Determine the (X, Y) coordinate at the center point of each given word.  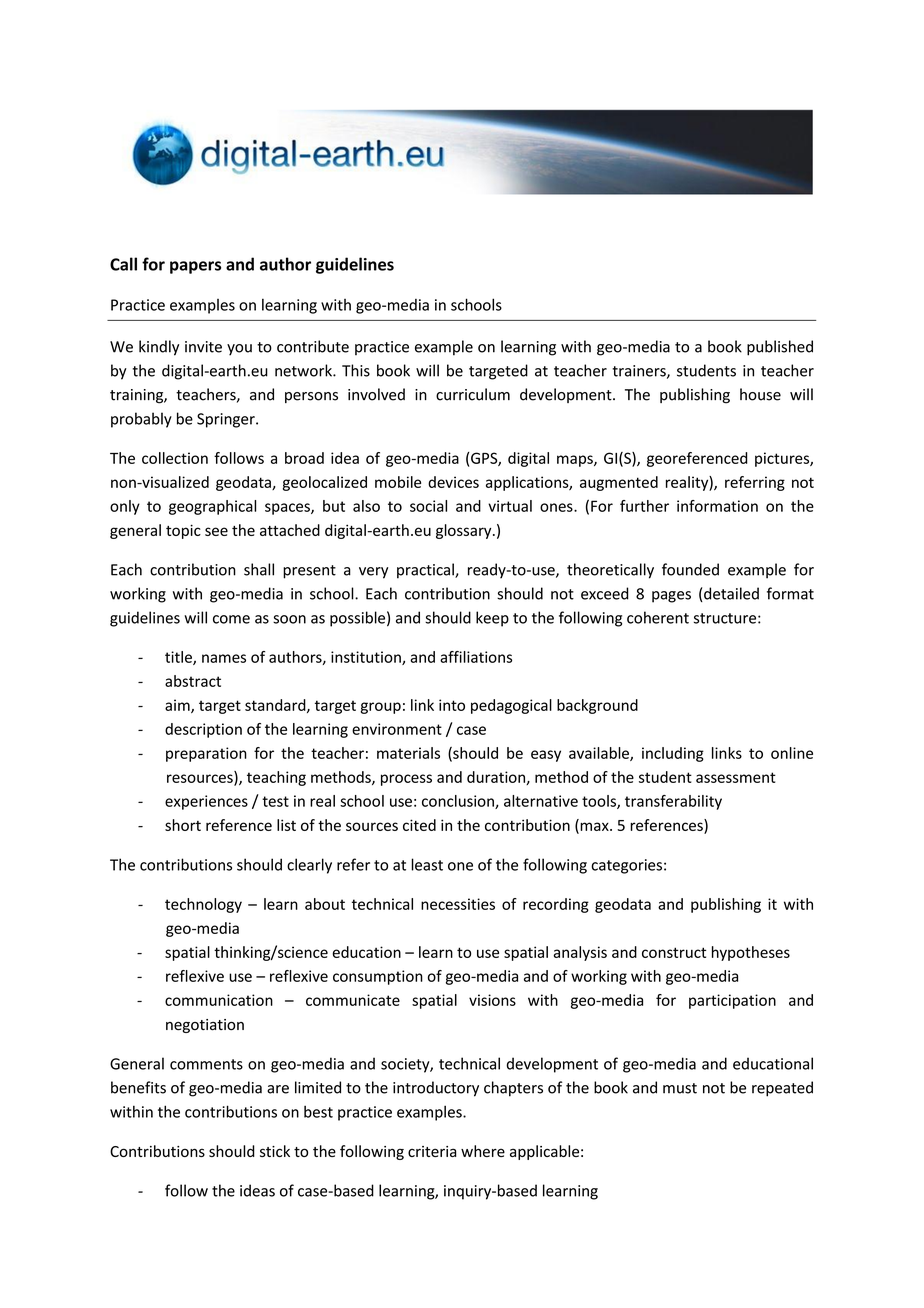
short (183, 825)
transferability (673, 802)
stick (275, 1151)
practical (426, 571)
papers (195, 267)
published (780, 348)
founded (690, 569)
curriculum (473, 394)
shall (259, 569)
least (427, 864)
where (483, 1151)
